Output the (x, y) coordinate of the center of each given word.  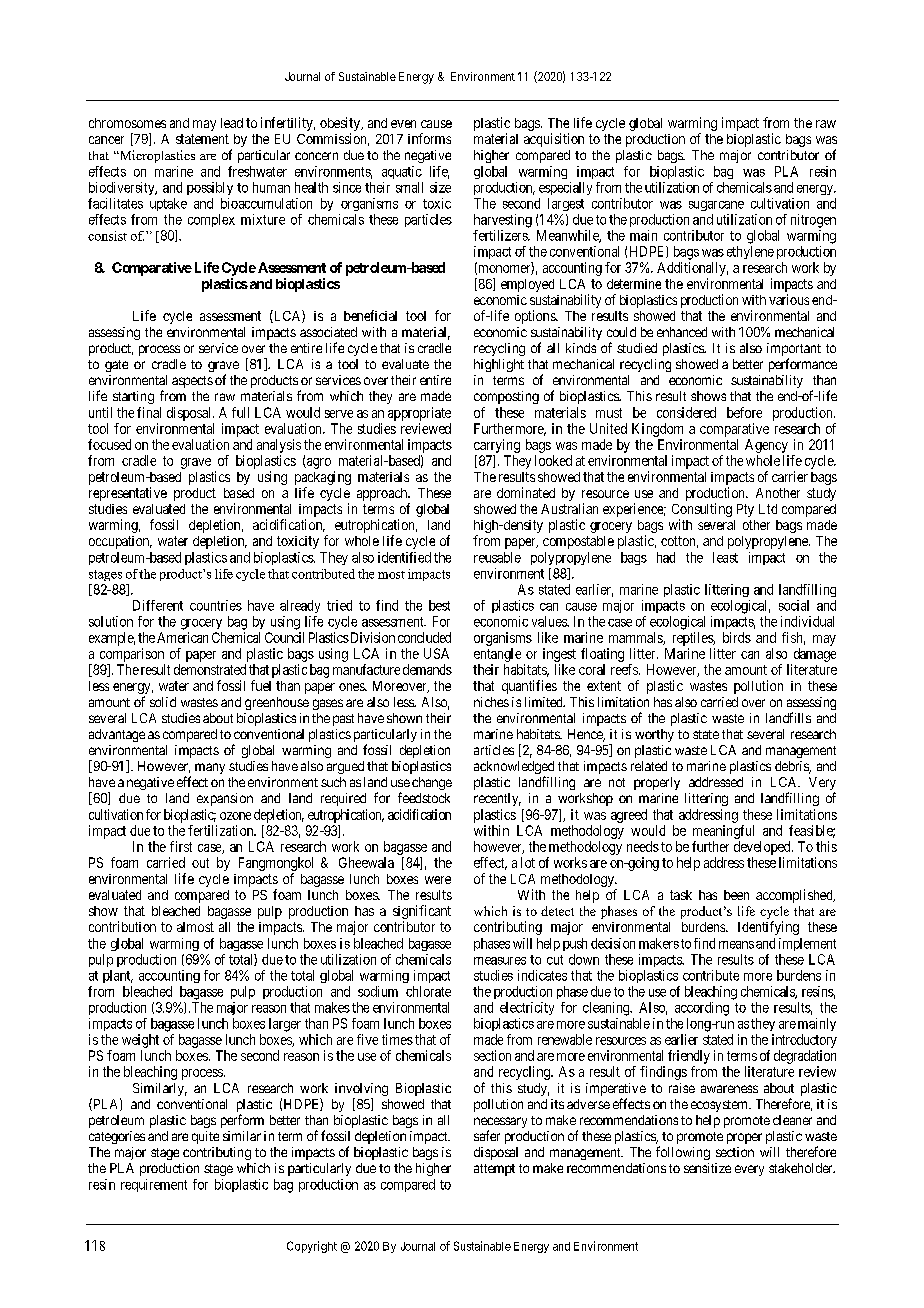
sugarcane (716, 206)
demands (427, 669)
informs (429, 138)
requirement (154, 1185)
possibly (210, 188)
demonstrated (210, 669)
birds (737, 637)
